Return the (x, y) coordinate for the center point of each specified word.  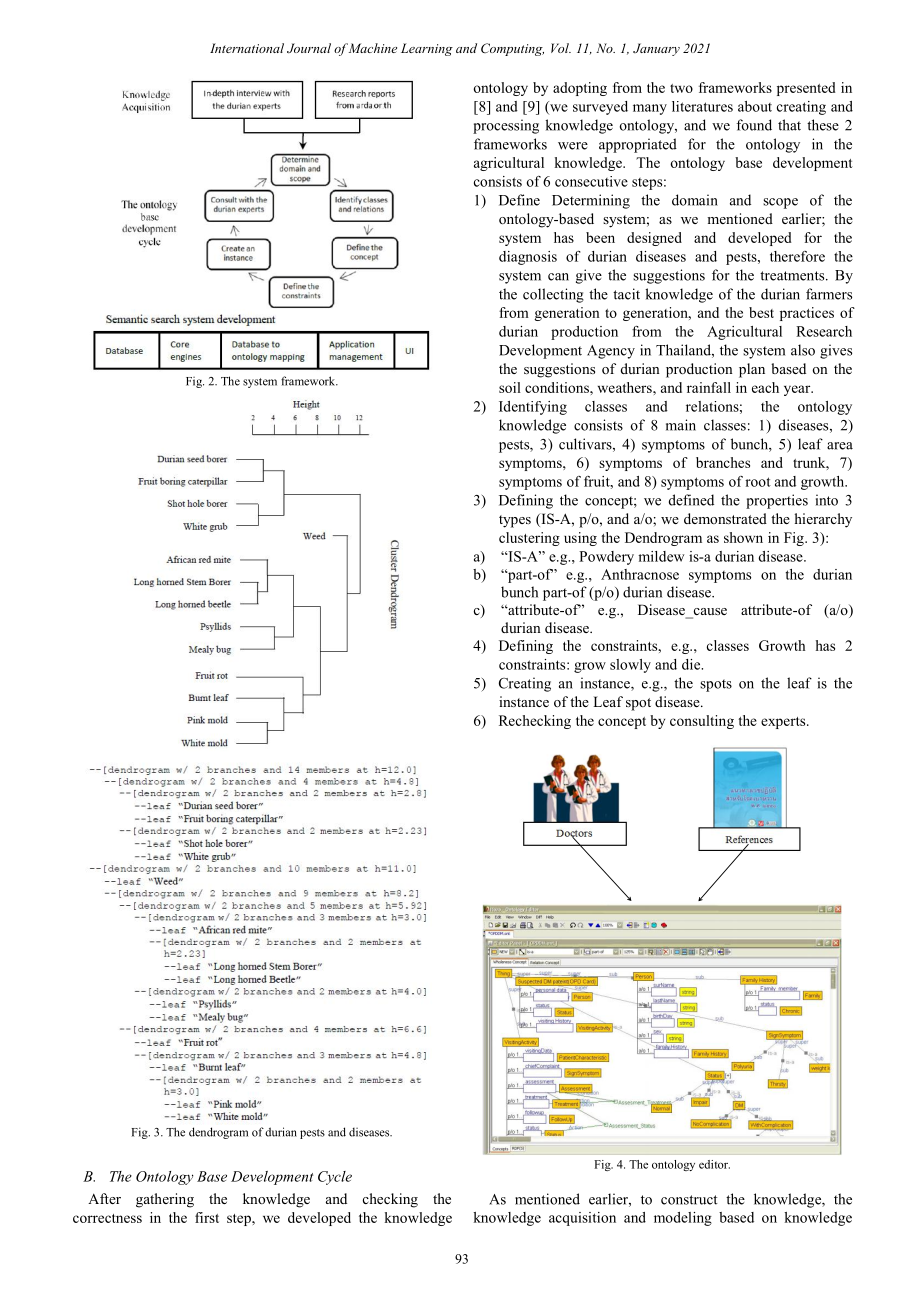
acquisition (582, 1219)
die (692, 664)
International (247, 48)
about (755, 106)
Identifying (533, 408)
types (515, 521)
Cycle (335, 1178)
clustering (529, 539)
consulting (702, 722)
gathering (165, 1200)
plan (752, 370)
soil (510, 387)
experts (784, 723)
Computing (512, 49)
